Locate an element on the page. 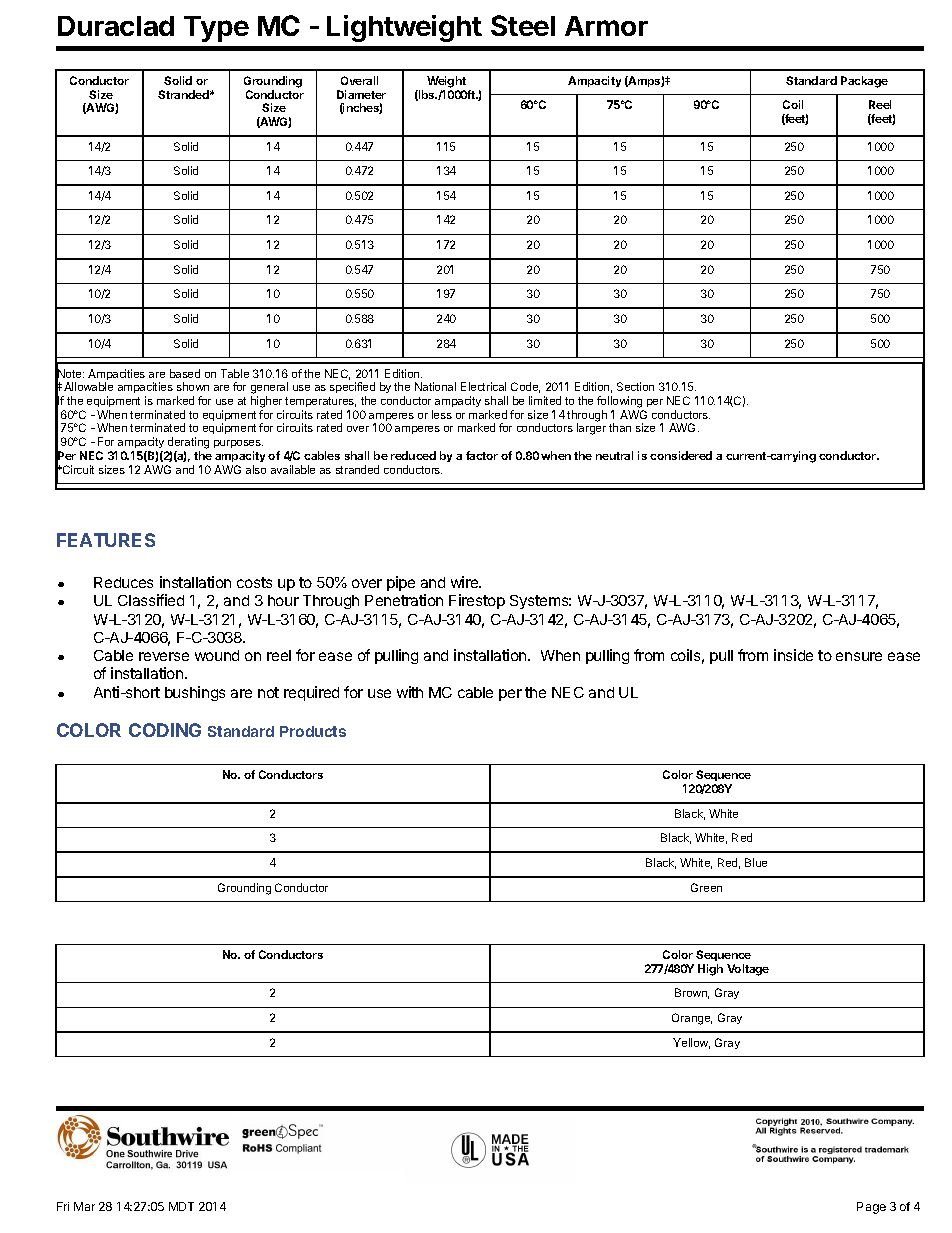  Section is located at coordinates (635, 386).
